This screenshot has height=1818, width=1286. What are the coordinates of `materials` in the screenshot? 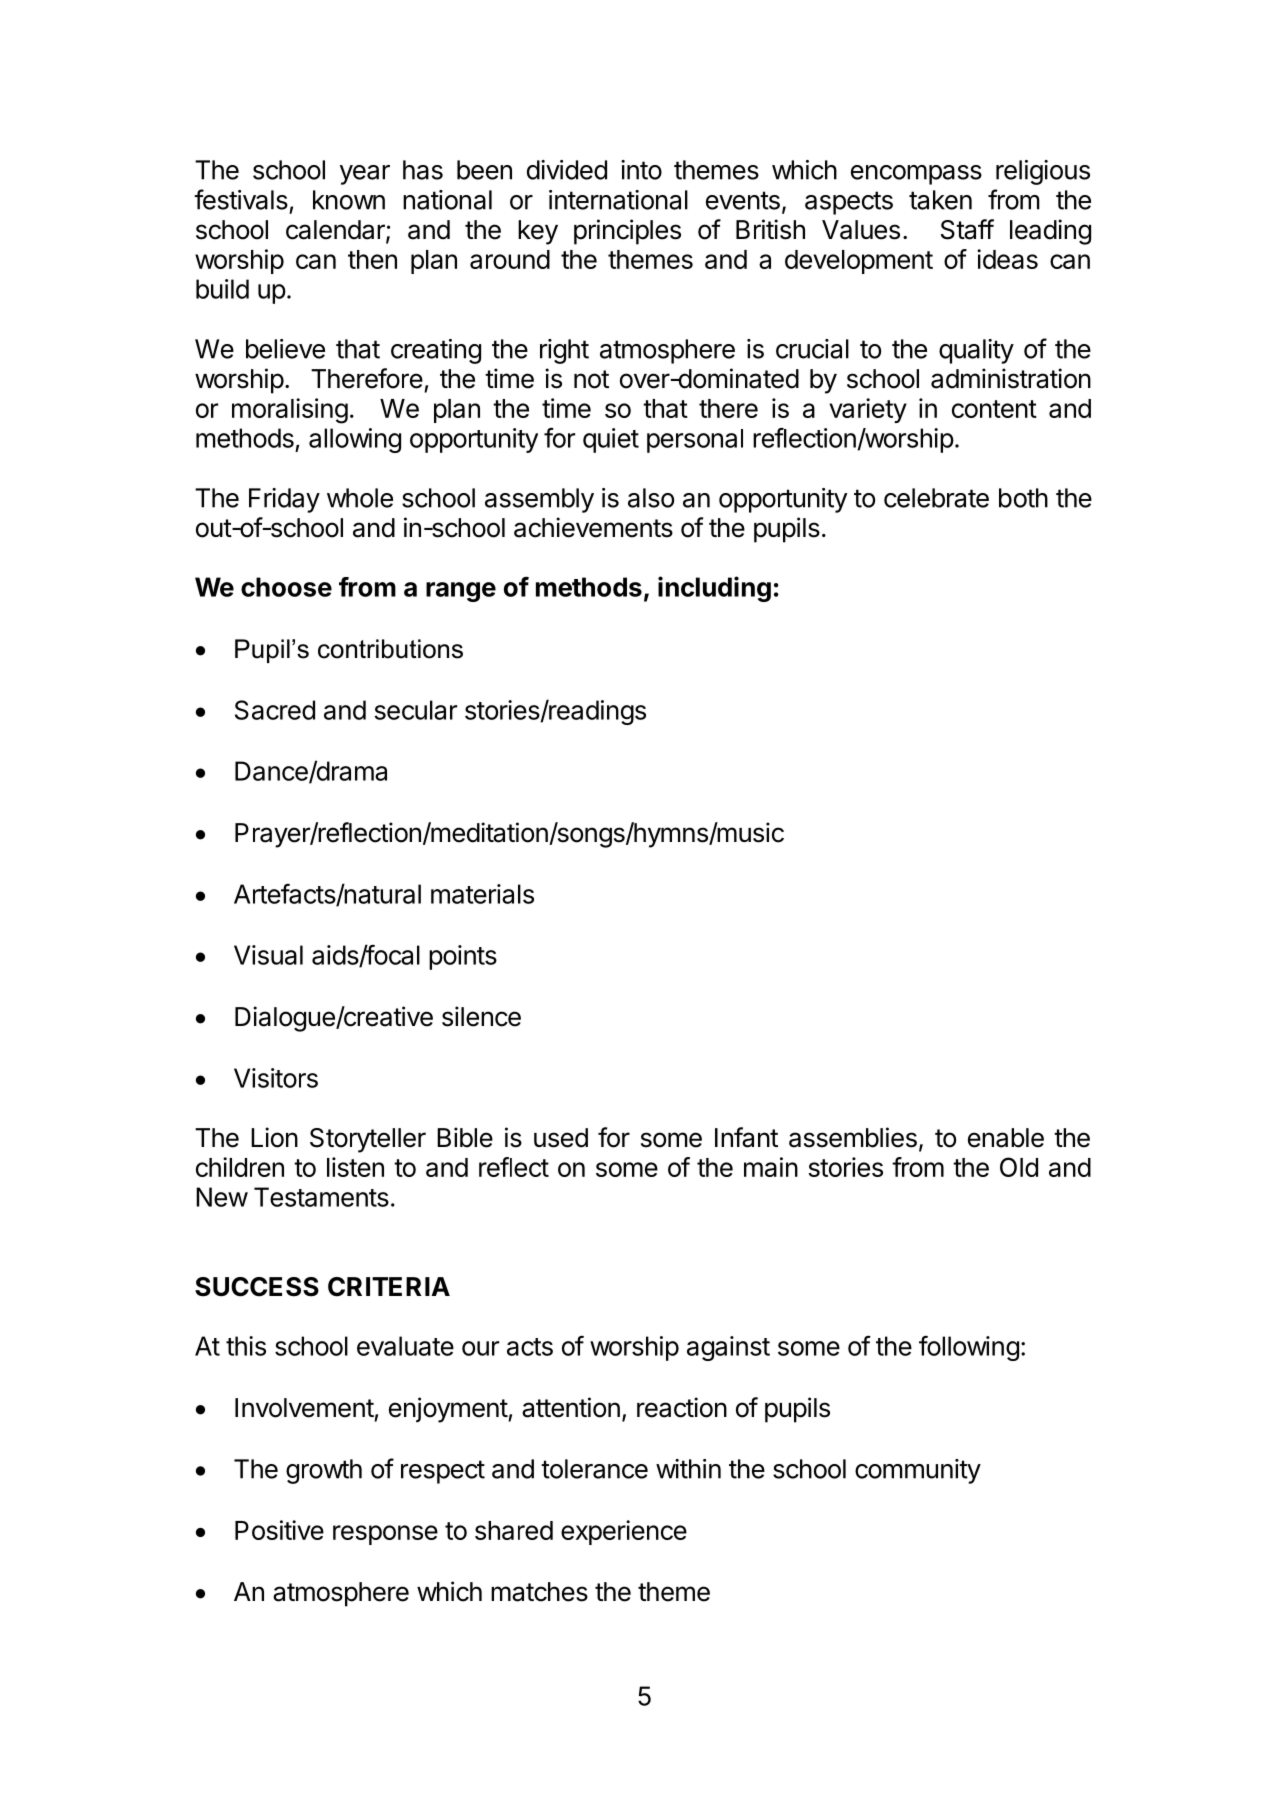 It's located at (482, 894).
